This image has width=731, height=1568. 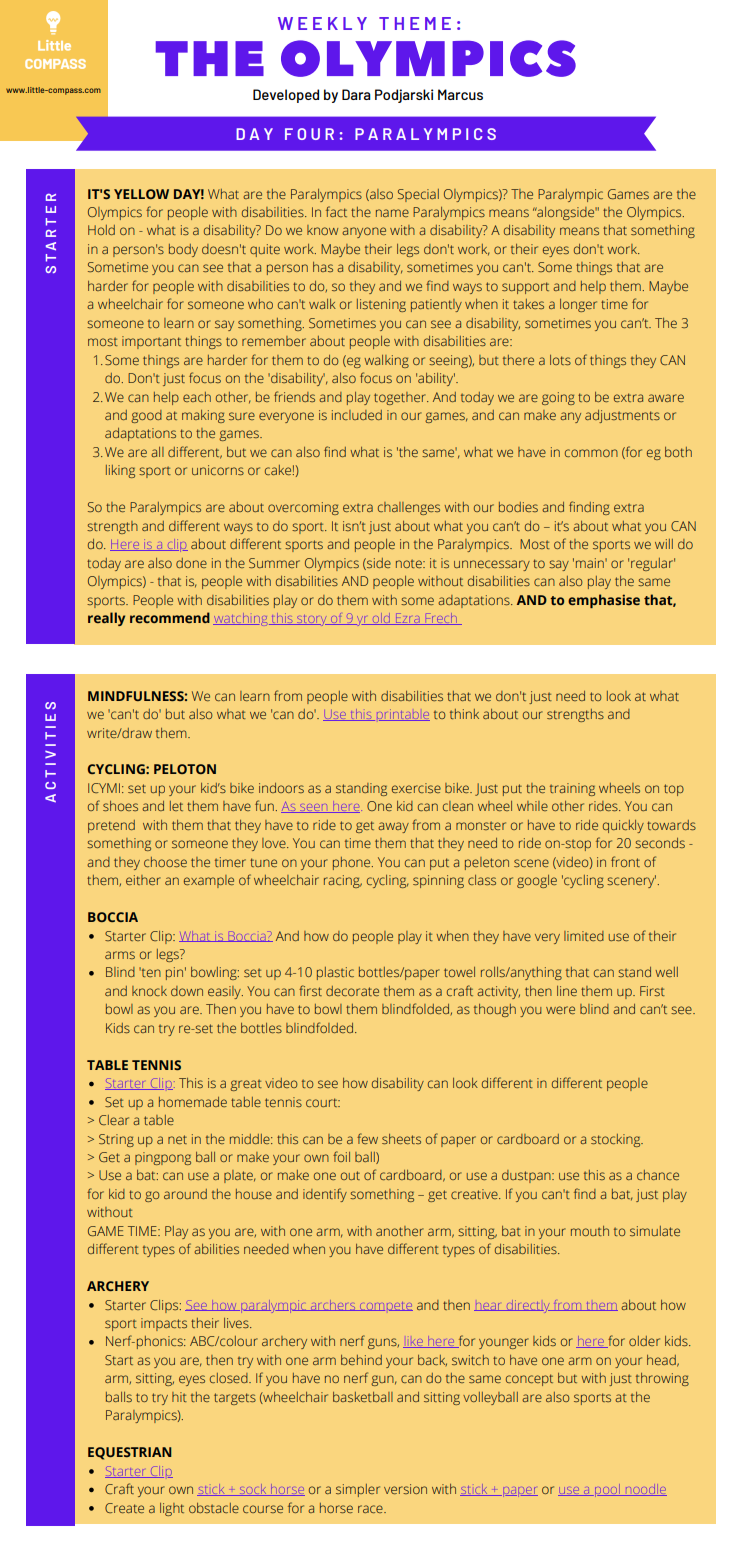 I want to click on YELLOW, so click(x=141, y=194).
